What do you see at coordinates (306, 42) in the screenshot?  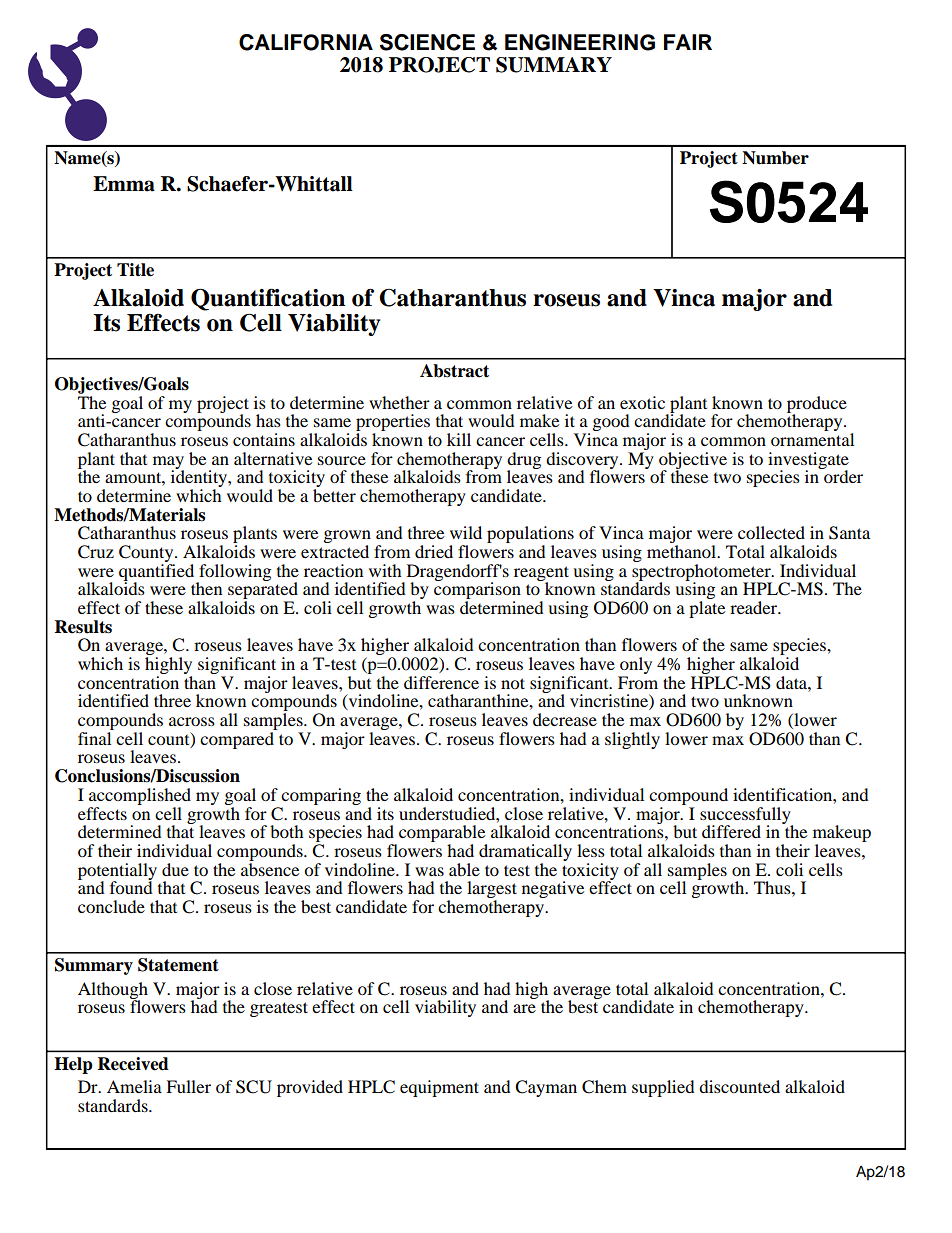 I see `CALIFORNIA` at bounding box center [306, 42].
